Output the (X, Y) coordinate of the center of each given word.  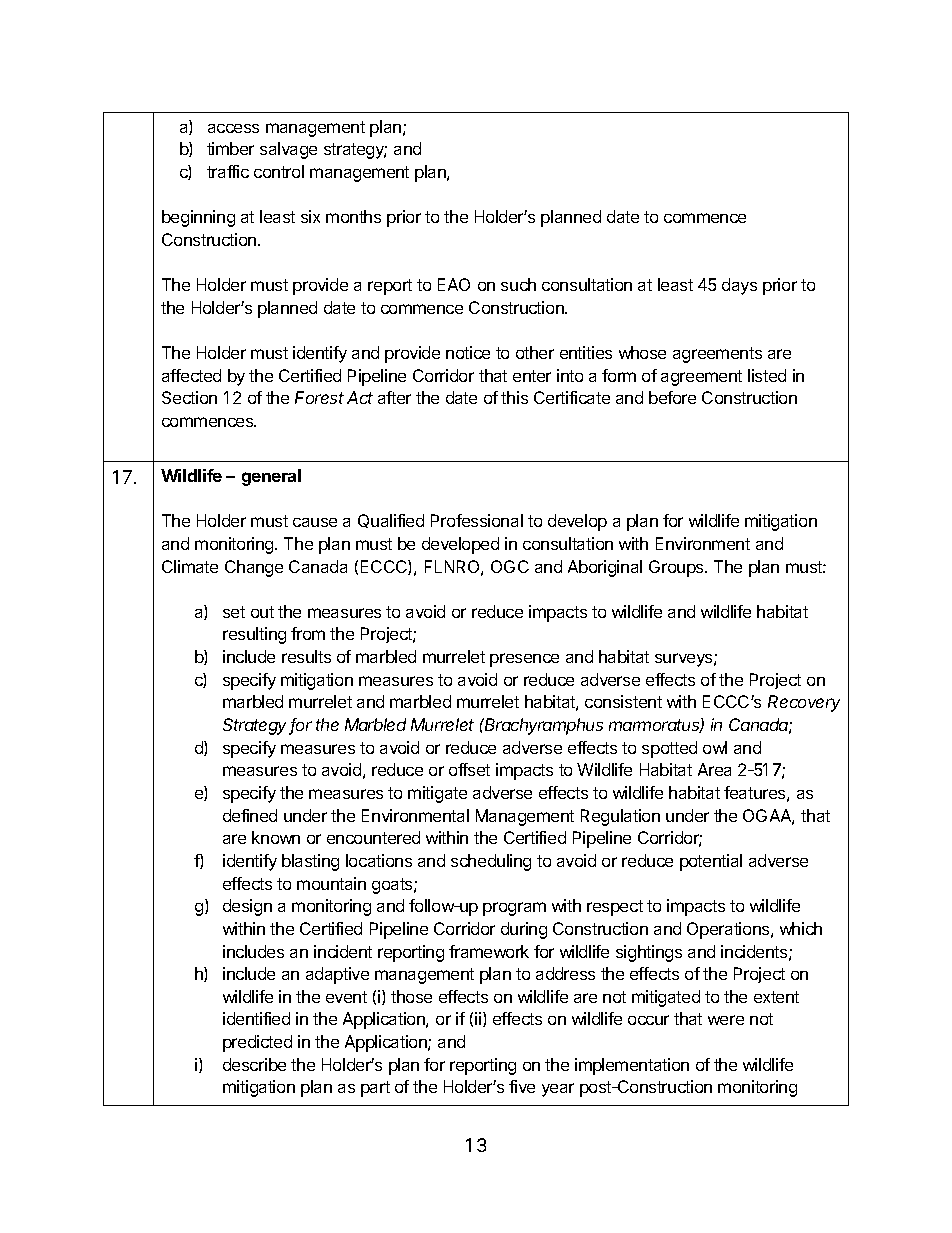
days (739, 286)
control (279, 171)
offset (469, 769)
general (271, 477)
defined (250, 815)
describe (254, 1064)
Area (714, 769)
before (672, 397)
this (514, 397)
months (353, 216)
